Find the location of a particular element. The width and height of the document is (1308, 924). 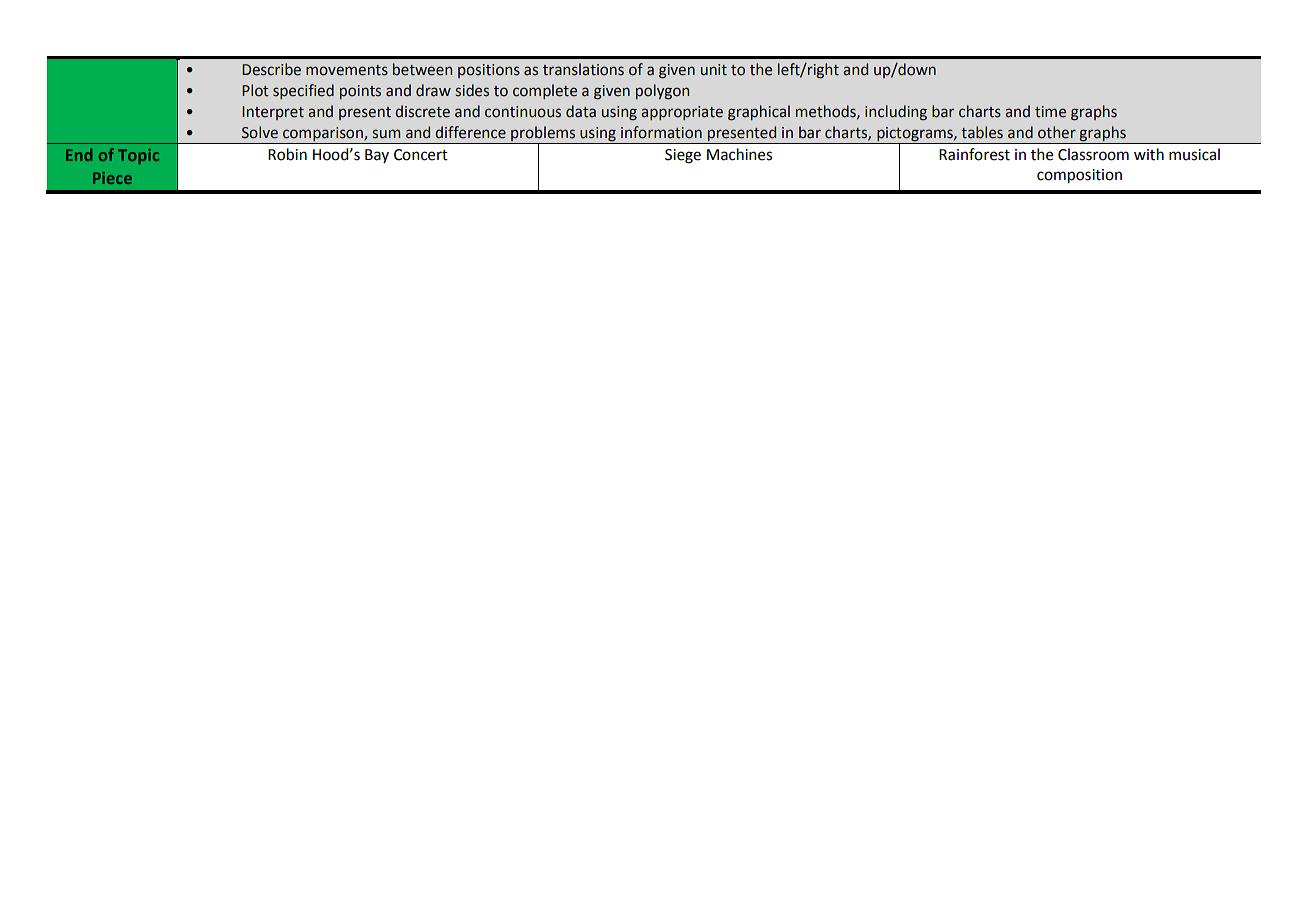

time is located at coordinates (1050, 112).
